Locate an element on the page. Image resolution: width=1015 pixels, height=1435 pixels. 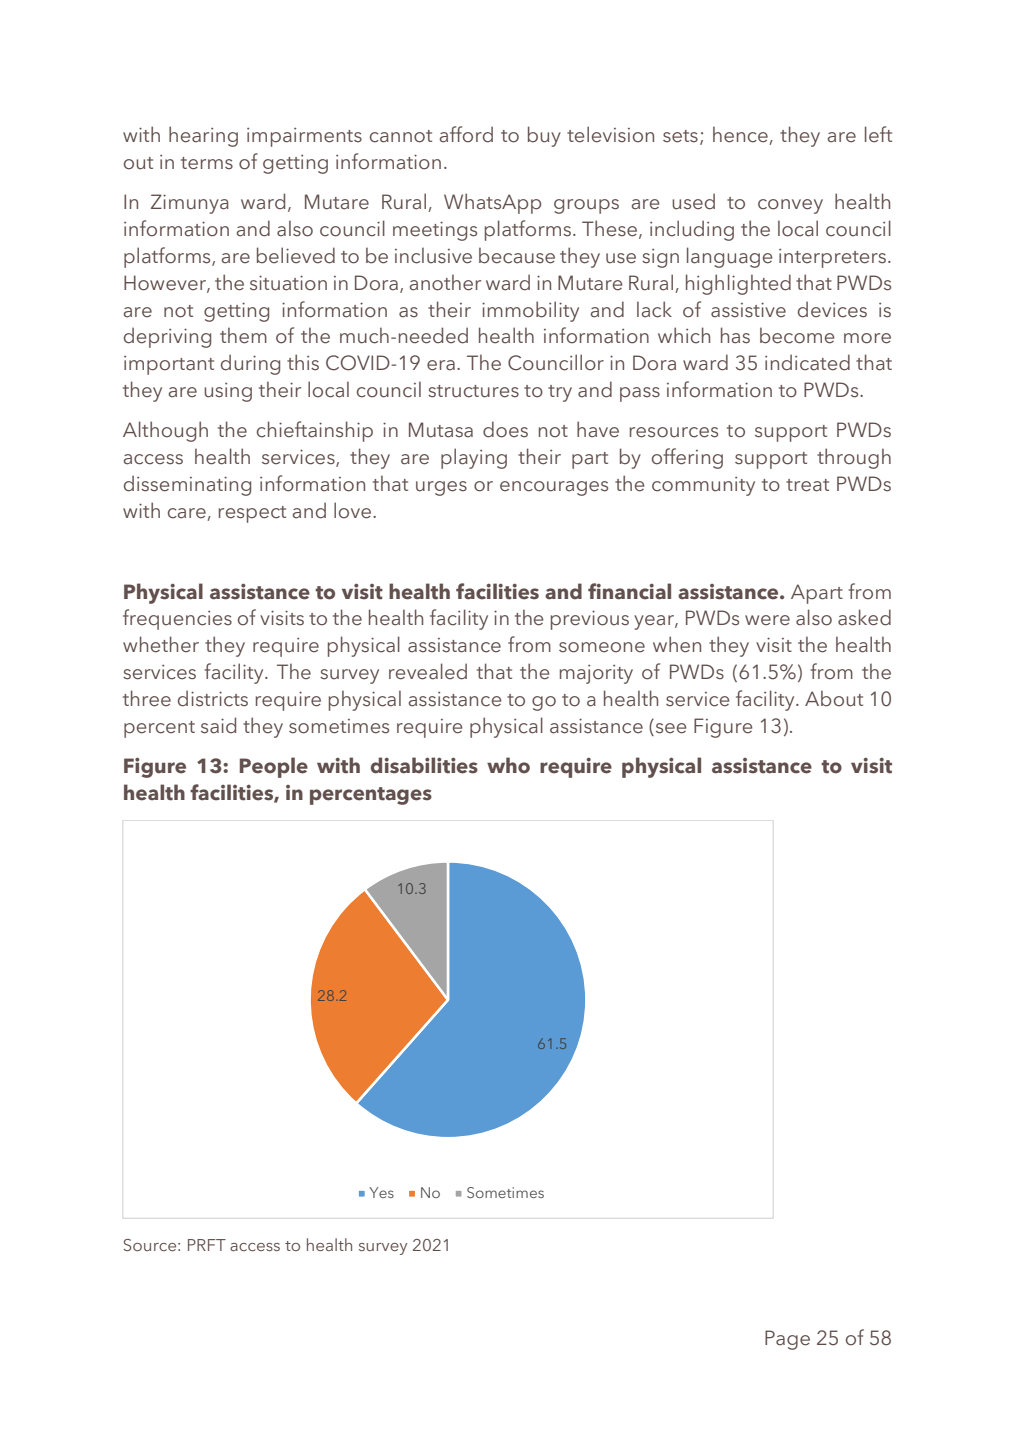
convey is located at coordinates (790, 206).
